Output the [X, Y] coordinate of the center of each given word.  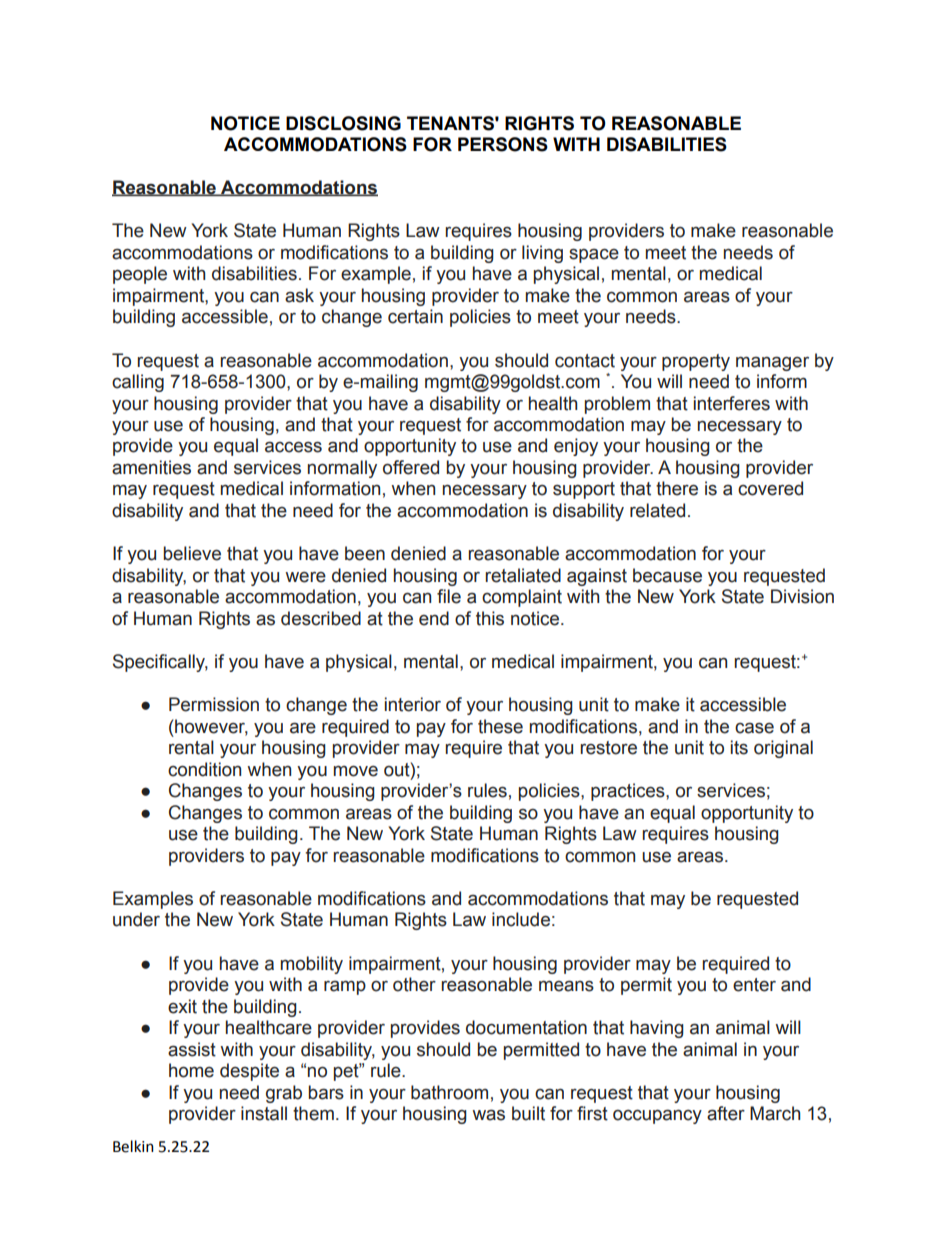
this [490, 618]
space [594, 256]
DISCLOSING [343, 123]
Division [802, 596]
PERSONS [503, 144]
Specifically [160, 663]
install [264, 1113]
